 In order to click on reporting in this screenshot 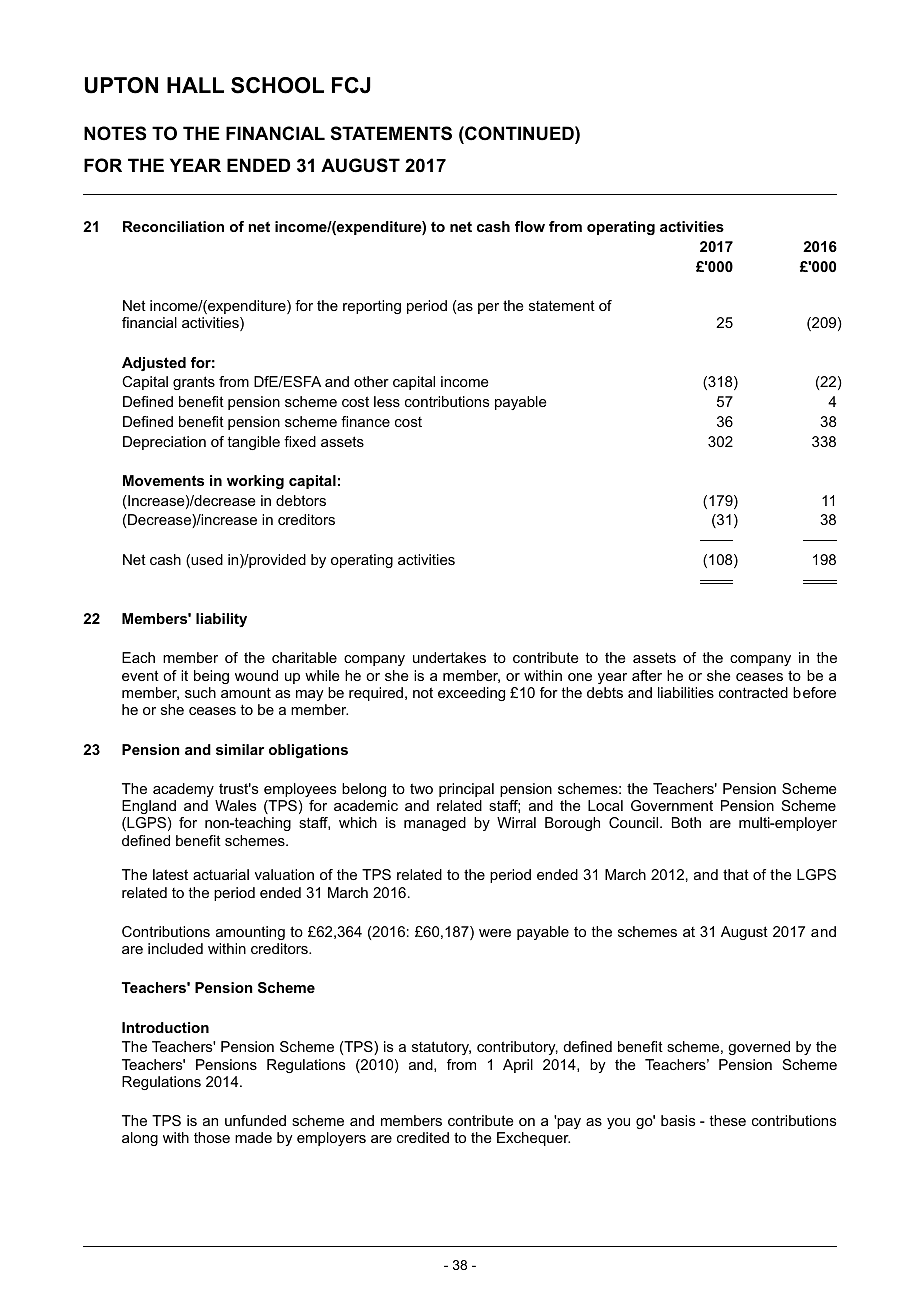, I will do `click(372, 307)`.
